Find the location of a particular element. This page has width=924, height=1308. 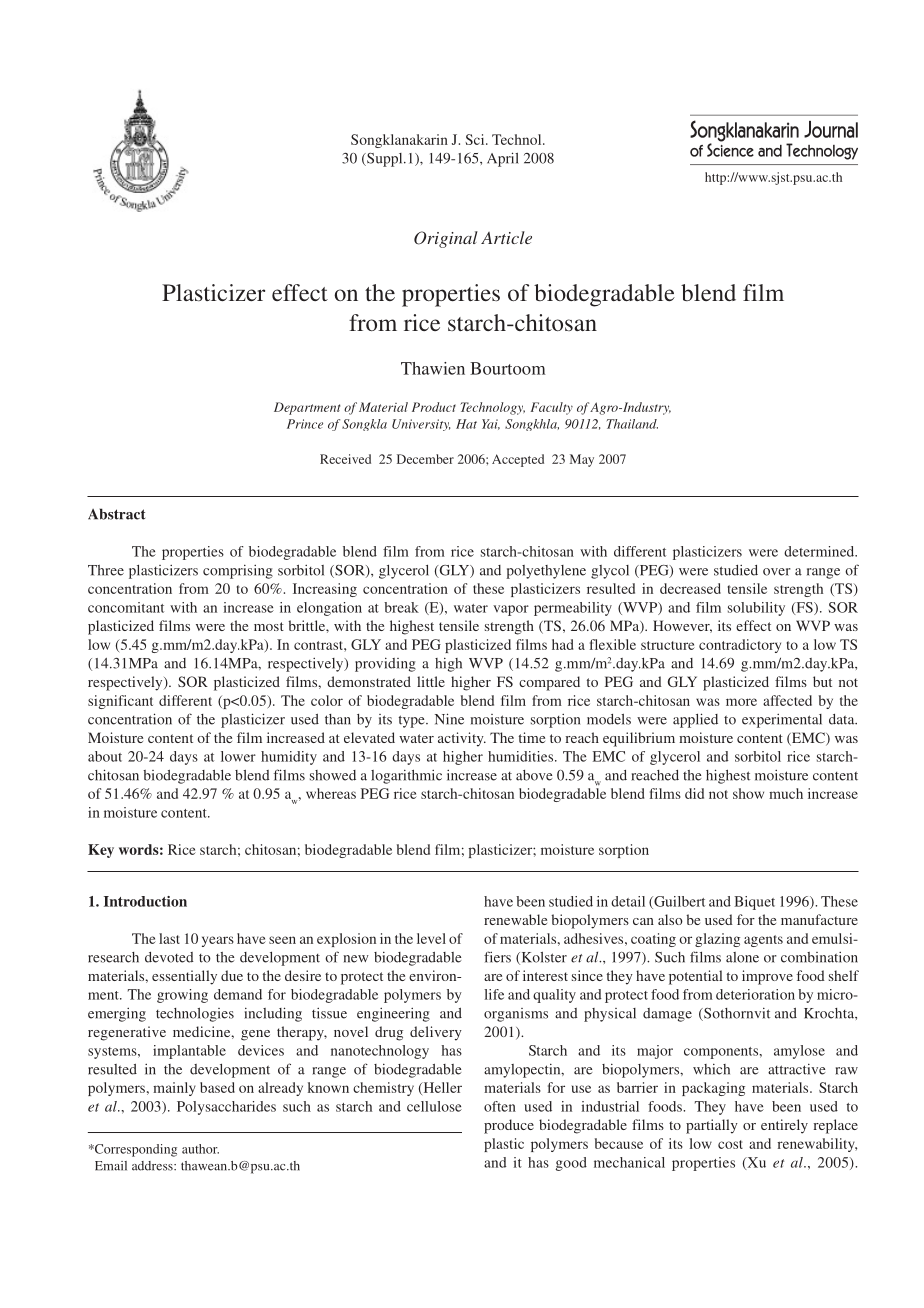

April is located at coordinates (503, 159).
